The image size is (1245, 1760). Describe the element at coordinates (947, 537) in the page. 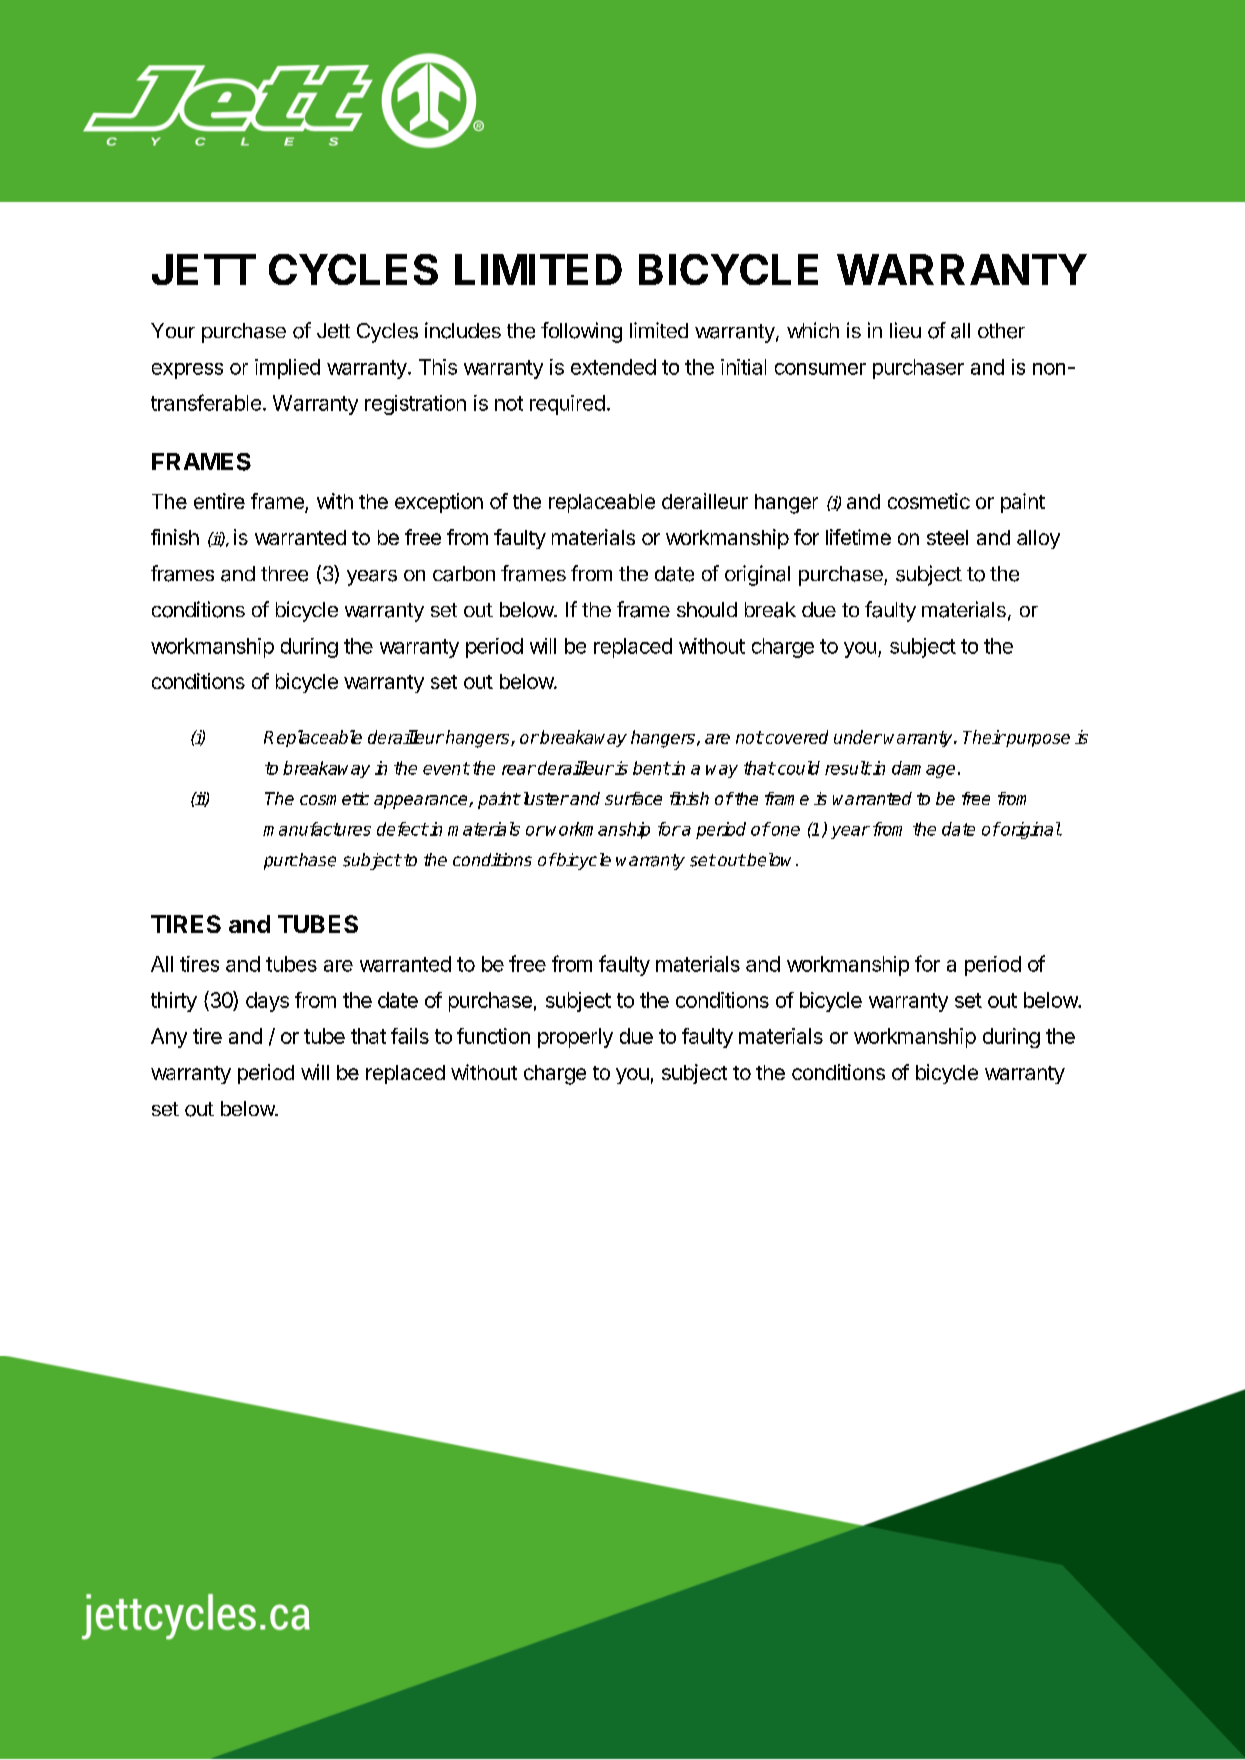

I see `steel` at that location.
